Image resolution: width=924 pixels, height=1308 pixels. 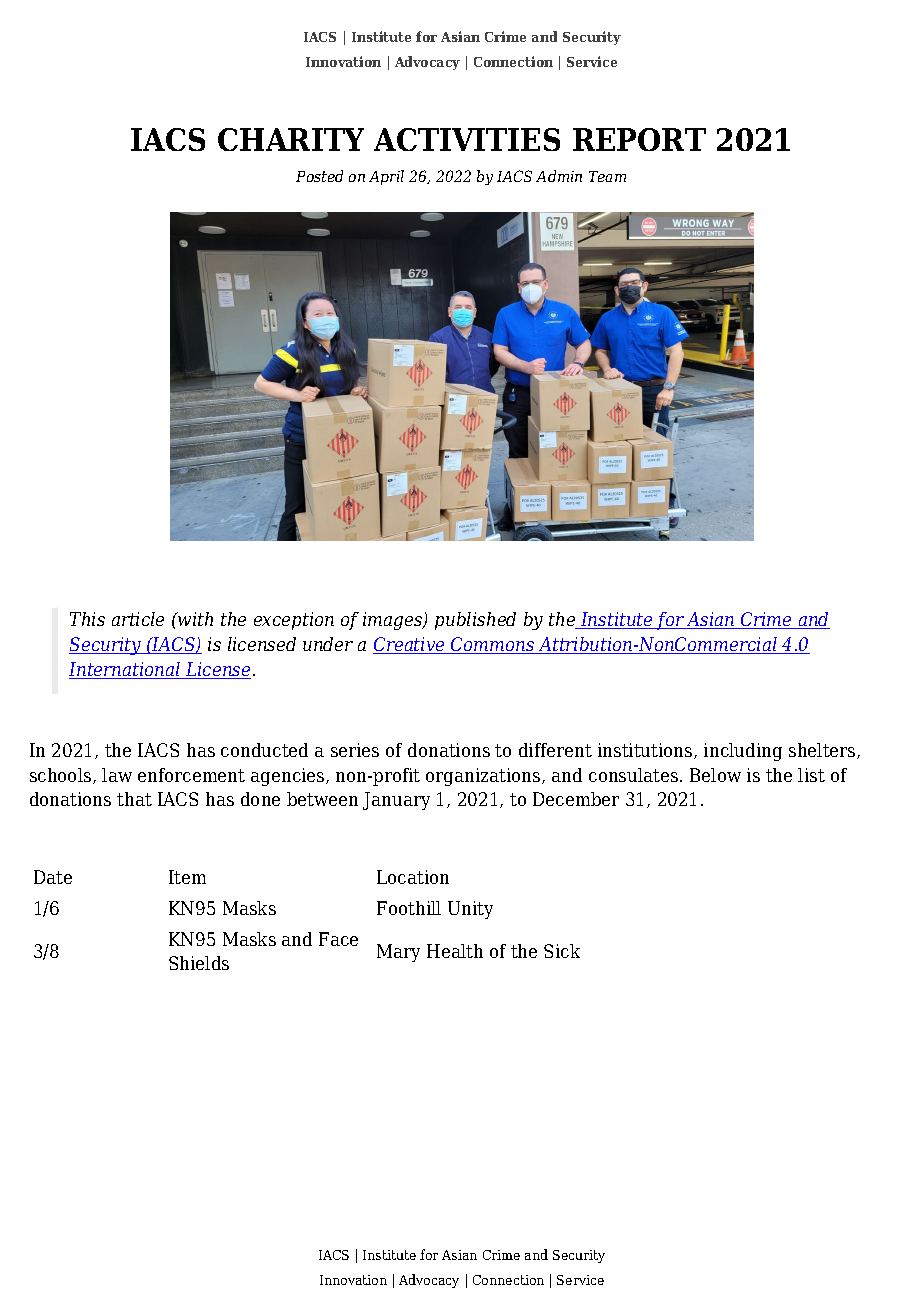 I want to click on ACTIVITIES, so click(x=467, y=139).
